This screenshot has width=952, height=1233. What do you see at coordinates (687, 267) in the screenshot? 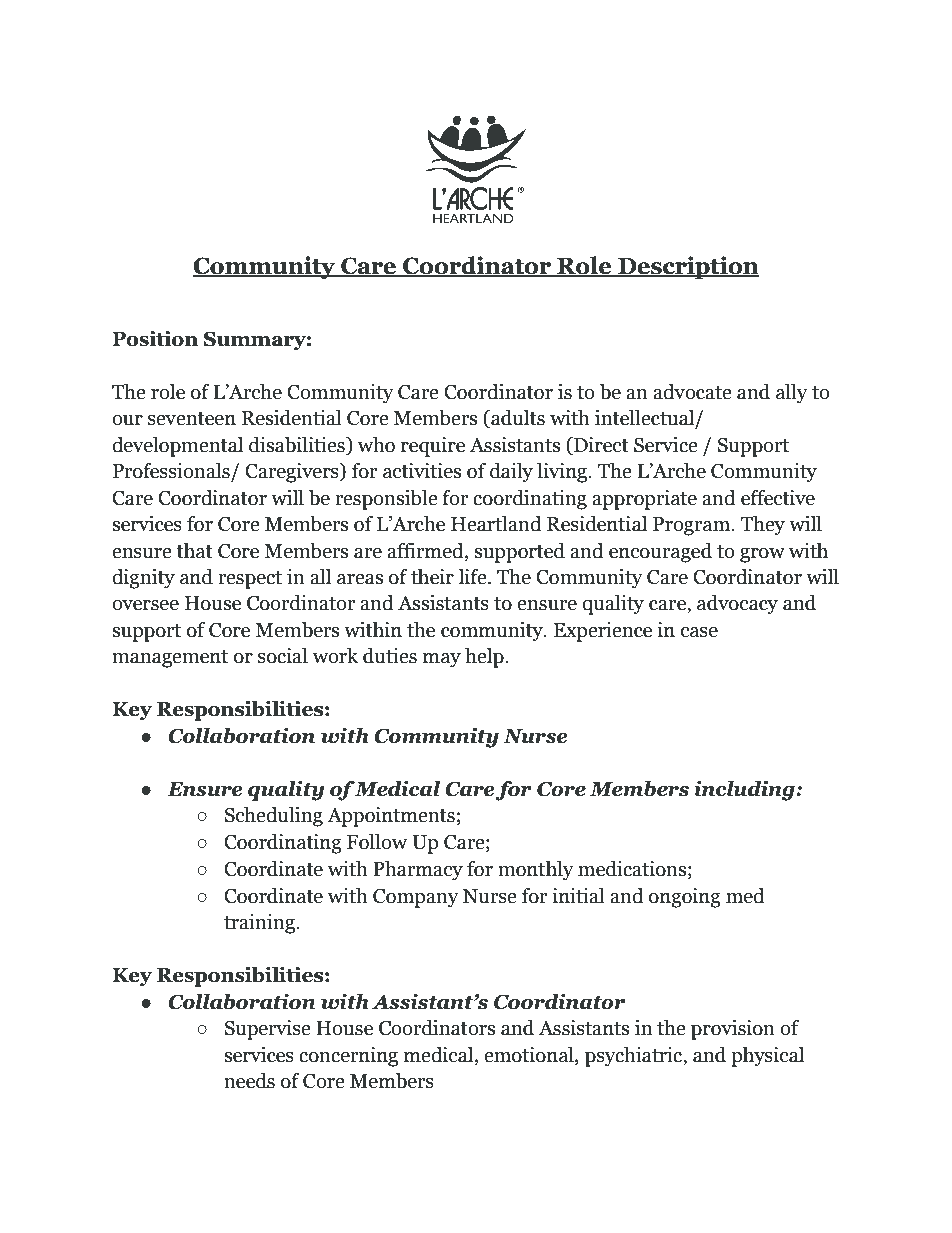
I see `Description` at bounding box center [687, 267].
